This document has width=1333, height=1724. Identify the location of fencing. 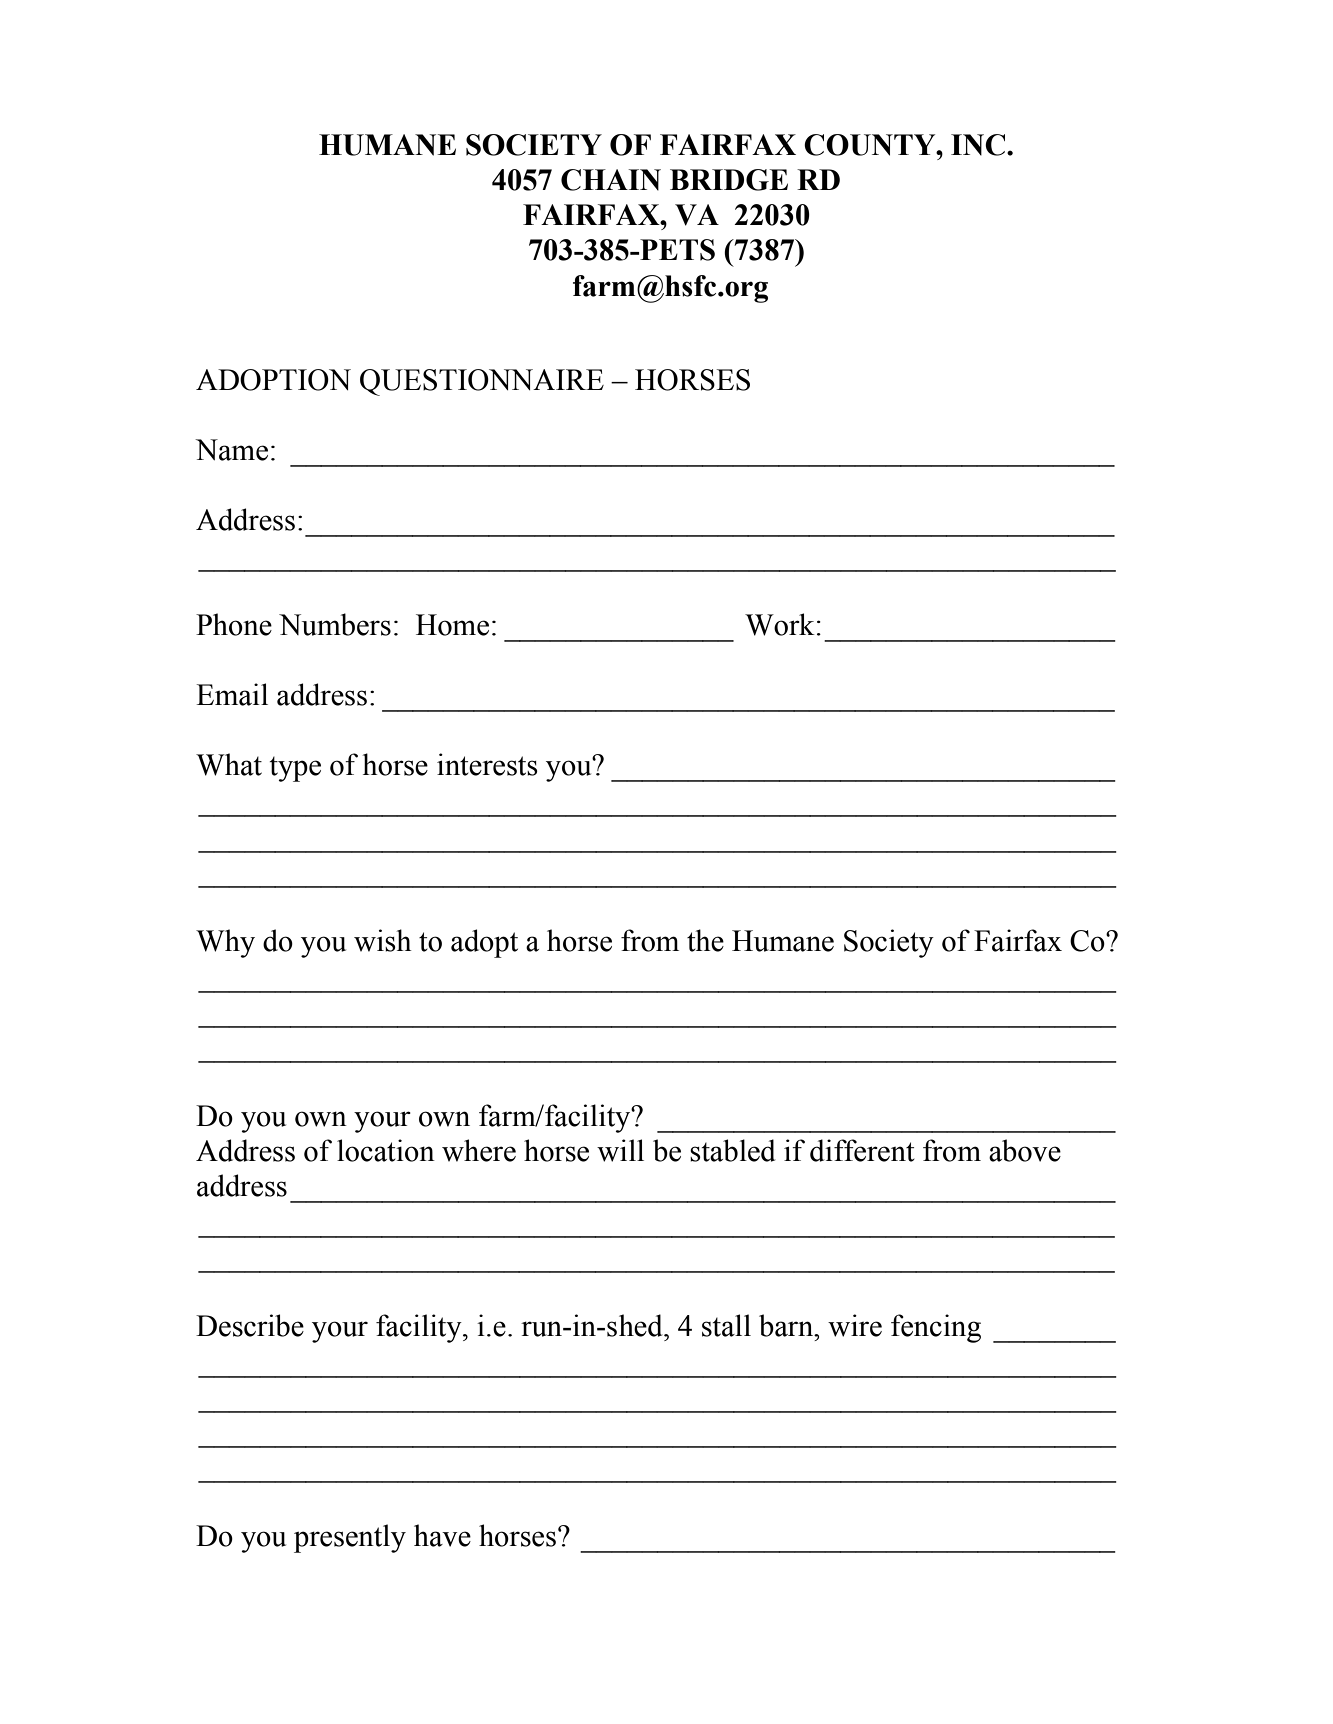
(936, 1328).
